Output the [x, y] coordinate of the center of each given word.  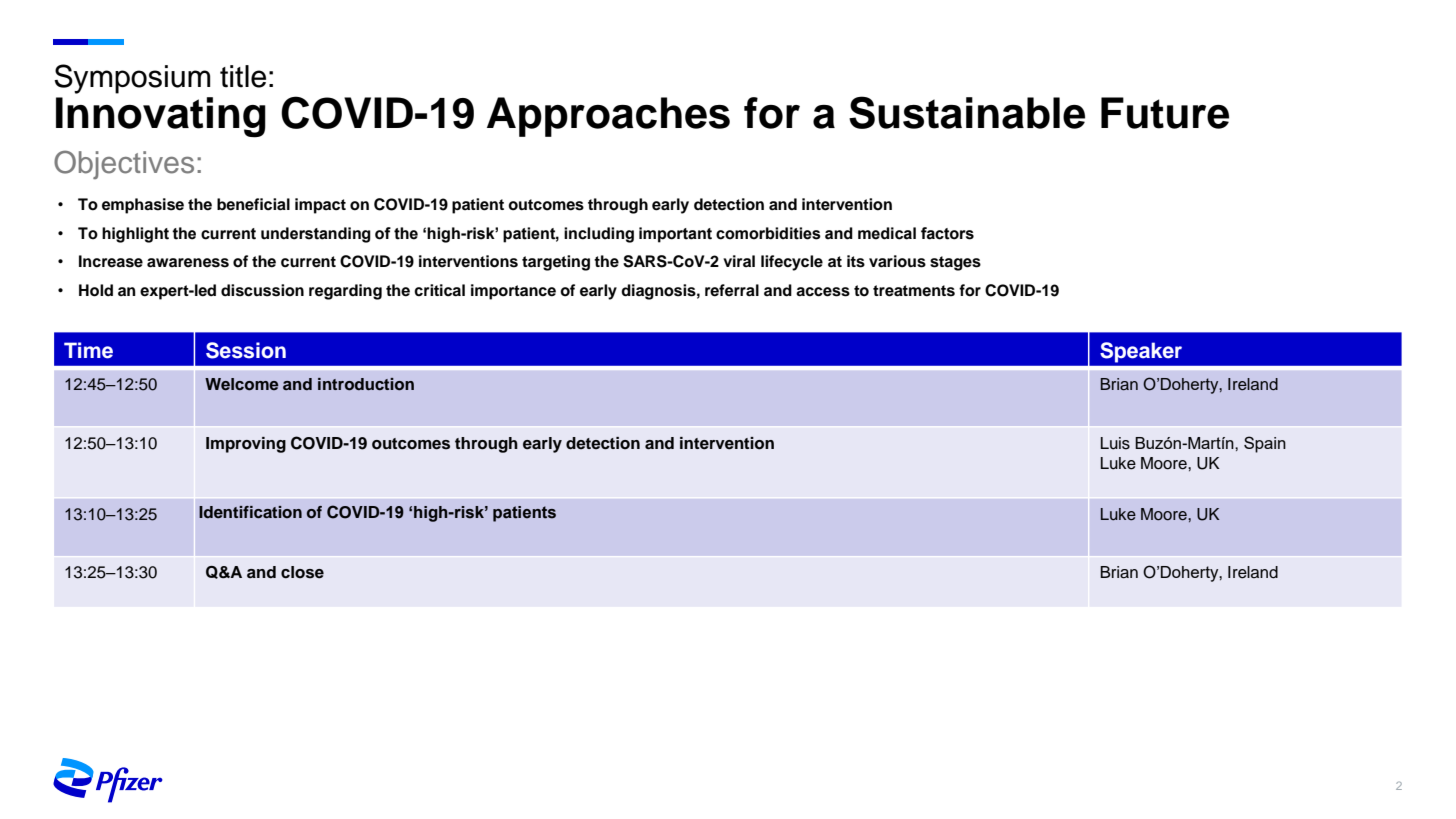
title [243, 76]
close [302, 572]
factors [947, 233]
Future [1165, 113]
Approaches [608, 117]
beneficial [253, 204]
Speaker [1141, 352]
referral [732, 290]
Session [246, 350]
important [675, 235]
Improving [246, 445]
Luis [1115, 443]
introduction [366, 384]
